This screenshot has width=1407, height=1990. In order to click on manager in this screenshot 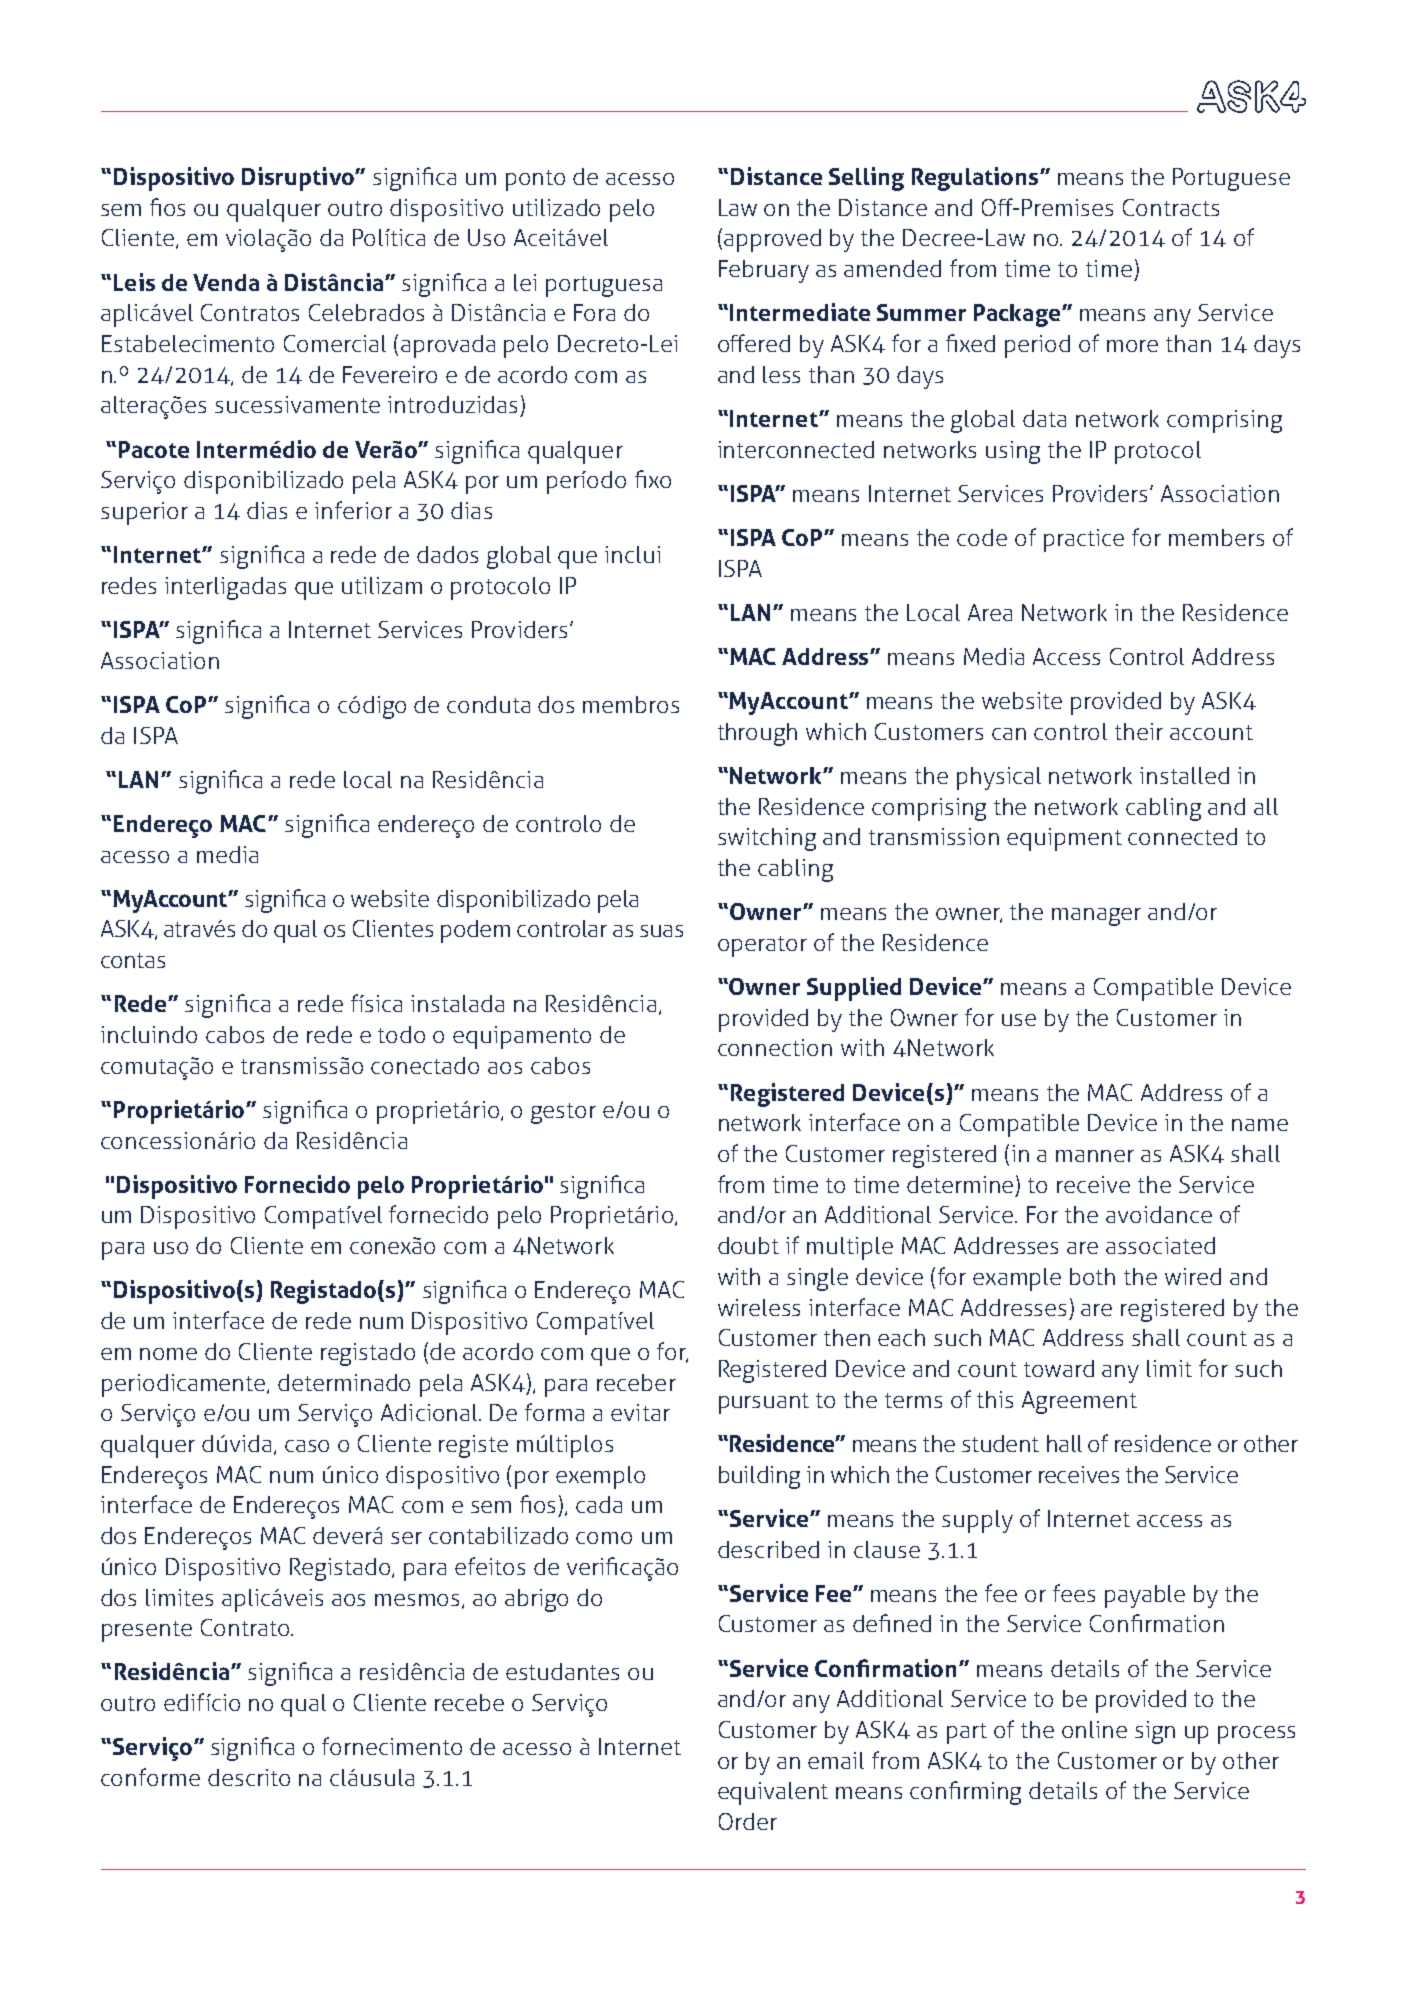, I will do `click(1096, 917)`.
